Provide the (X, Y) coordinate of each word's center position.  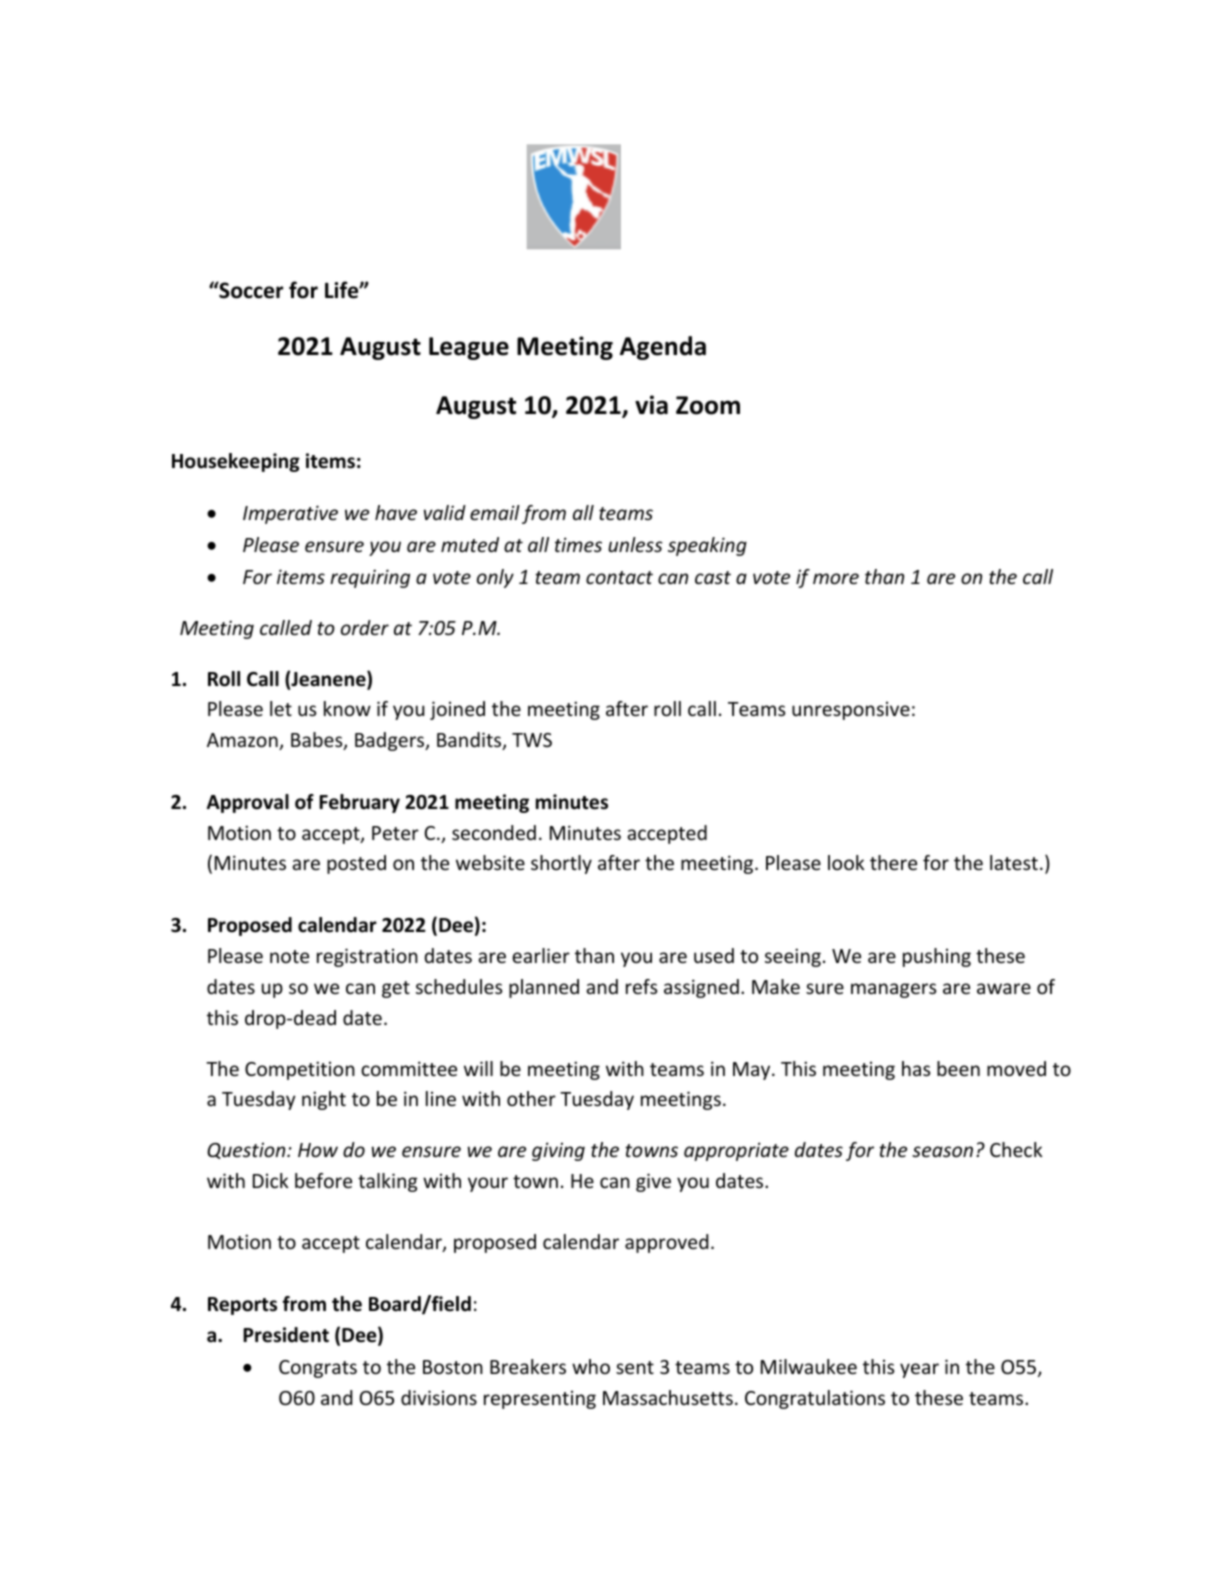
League (469, 348)
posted (356, 864)
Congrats (318, 1369)
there (893, 862)
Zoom (708, 405)
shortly (561, 864)
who (591, 1366)
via (651, 405)
